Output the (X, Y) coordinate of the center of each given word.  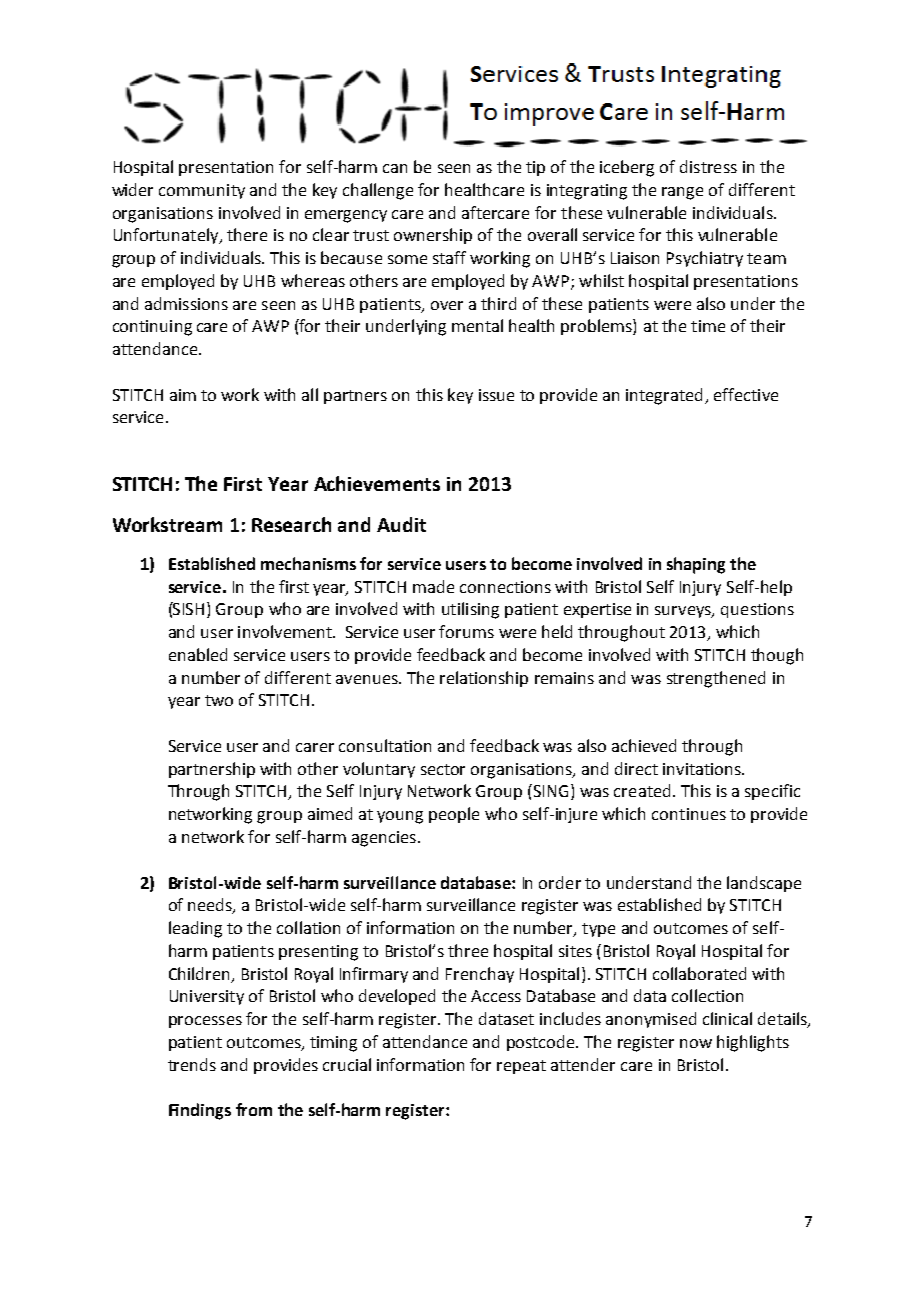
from (254, 1109)
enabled (198, 654)
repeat (521, 1067)
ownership (433, 236)
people (454, 815)
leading (195, 929)
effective (746, 394)
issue (496, 395)
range (682, 193)
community (202, 191)
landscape (764, 884)
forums (466, 631)
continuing (152, 328)
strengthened (716, 679)
